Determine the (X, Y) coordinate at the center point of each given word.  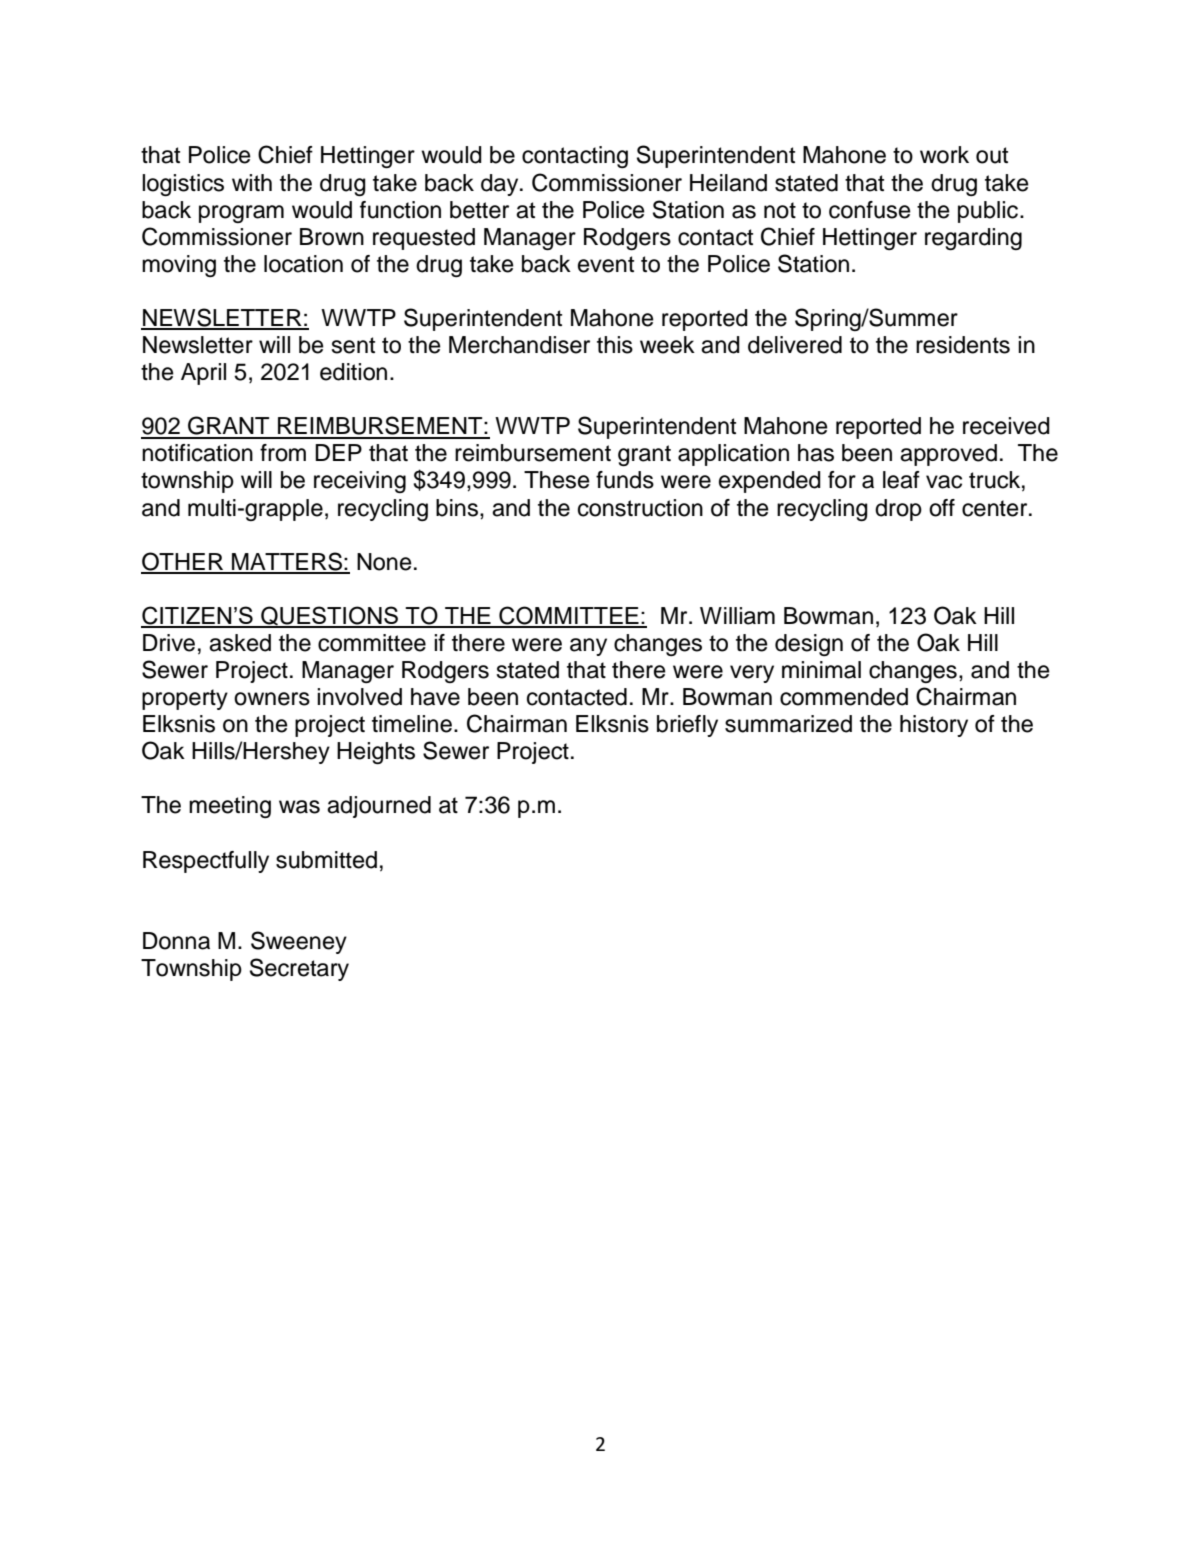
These (557, 480)
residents (963, 345)
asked (240, 643)
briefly (687, 726)
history (934, 726)
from (283, 453)
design (809, 645)
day (501, 185)
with (252, 182)
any (588, 647)
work (944, 155)
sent (353, 345)
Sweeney (299, 942)
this (615, 345)
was (299, 807)
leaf (901, 480)
